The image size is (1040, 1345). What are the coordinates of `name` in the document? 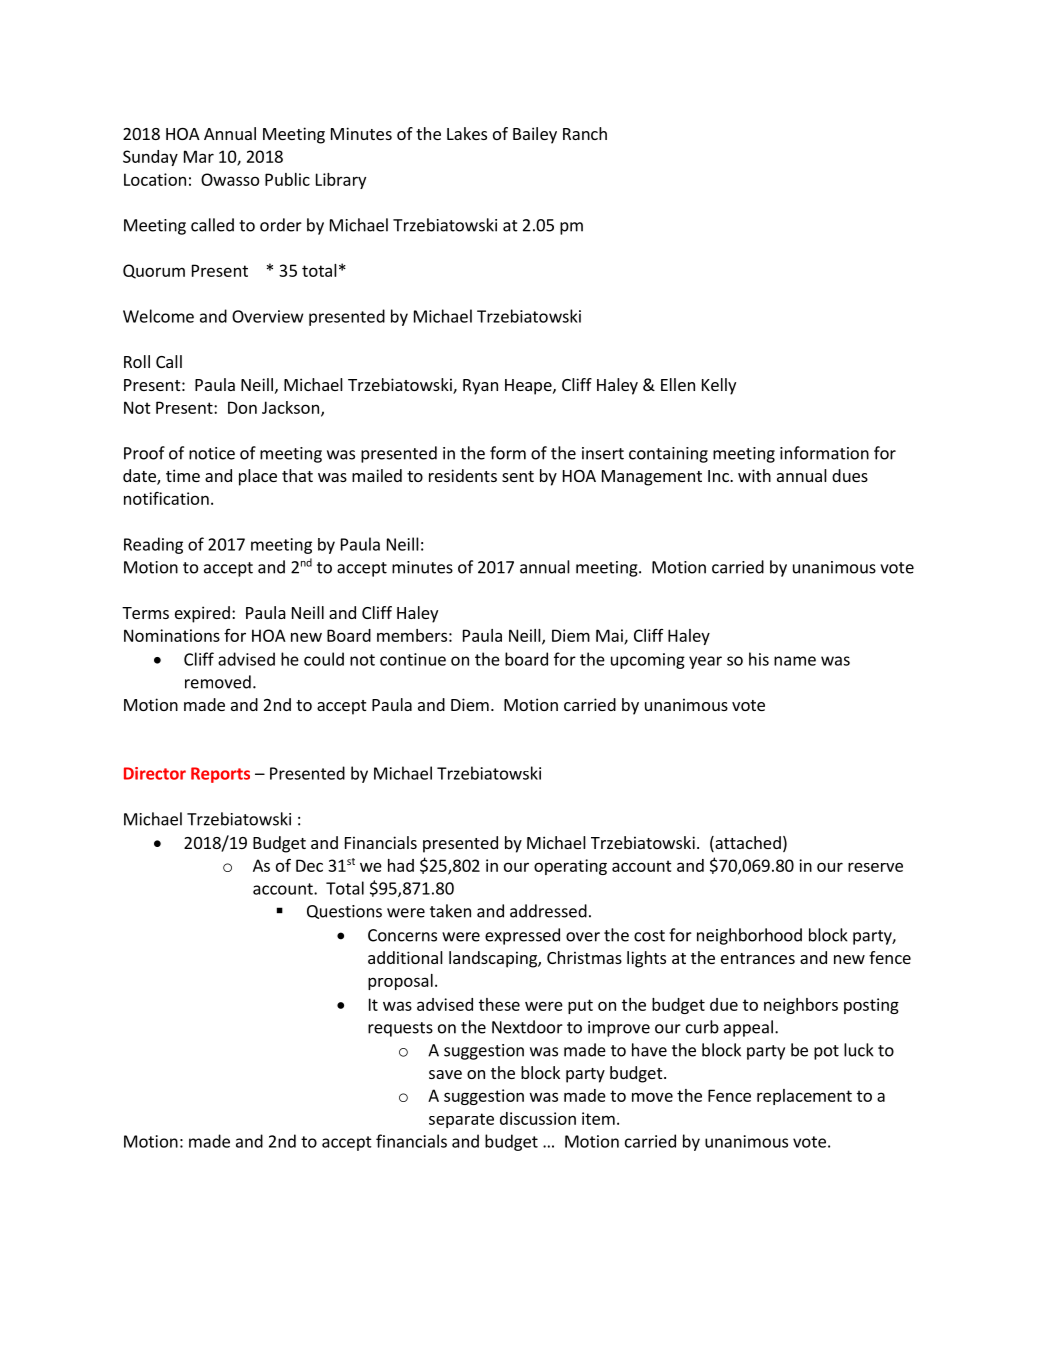 It's located at (795, 661).
